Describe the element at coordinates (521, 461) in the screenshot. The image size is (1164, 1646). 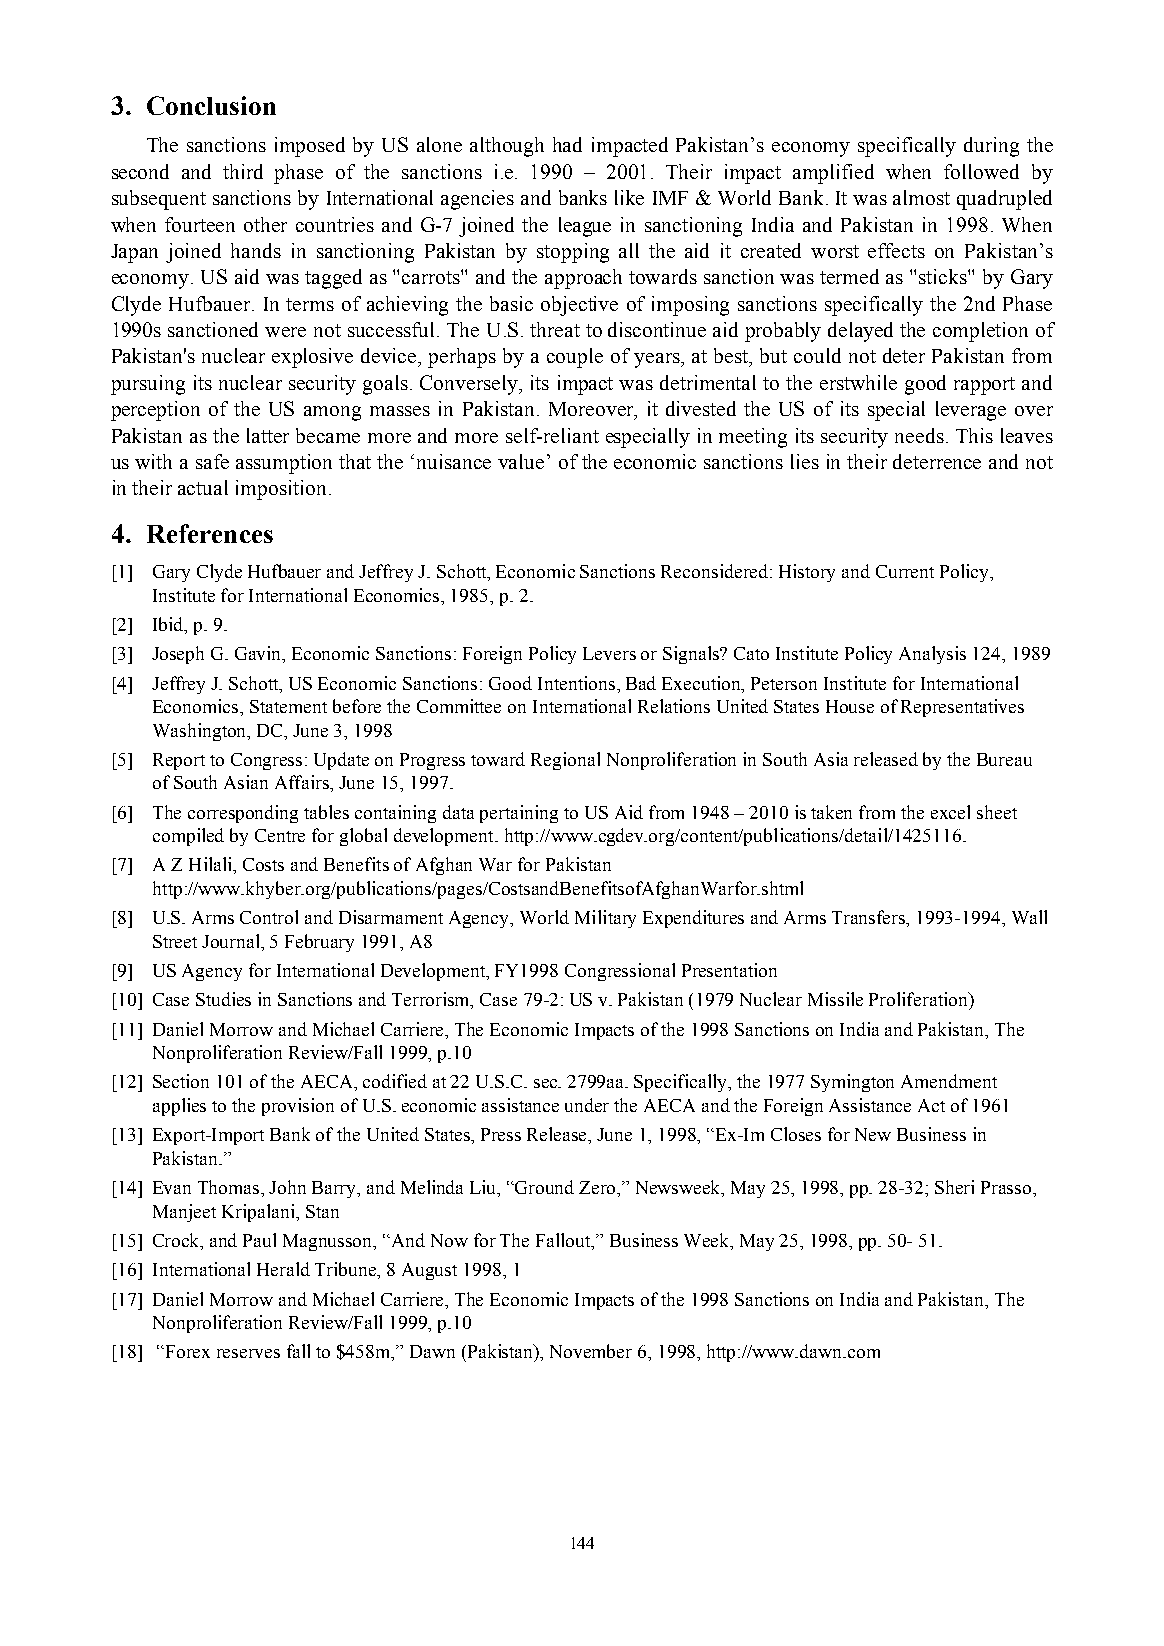
I see `value` at that location.
